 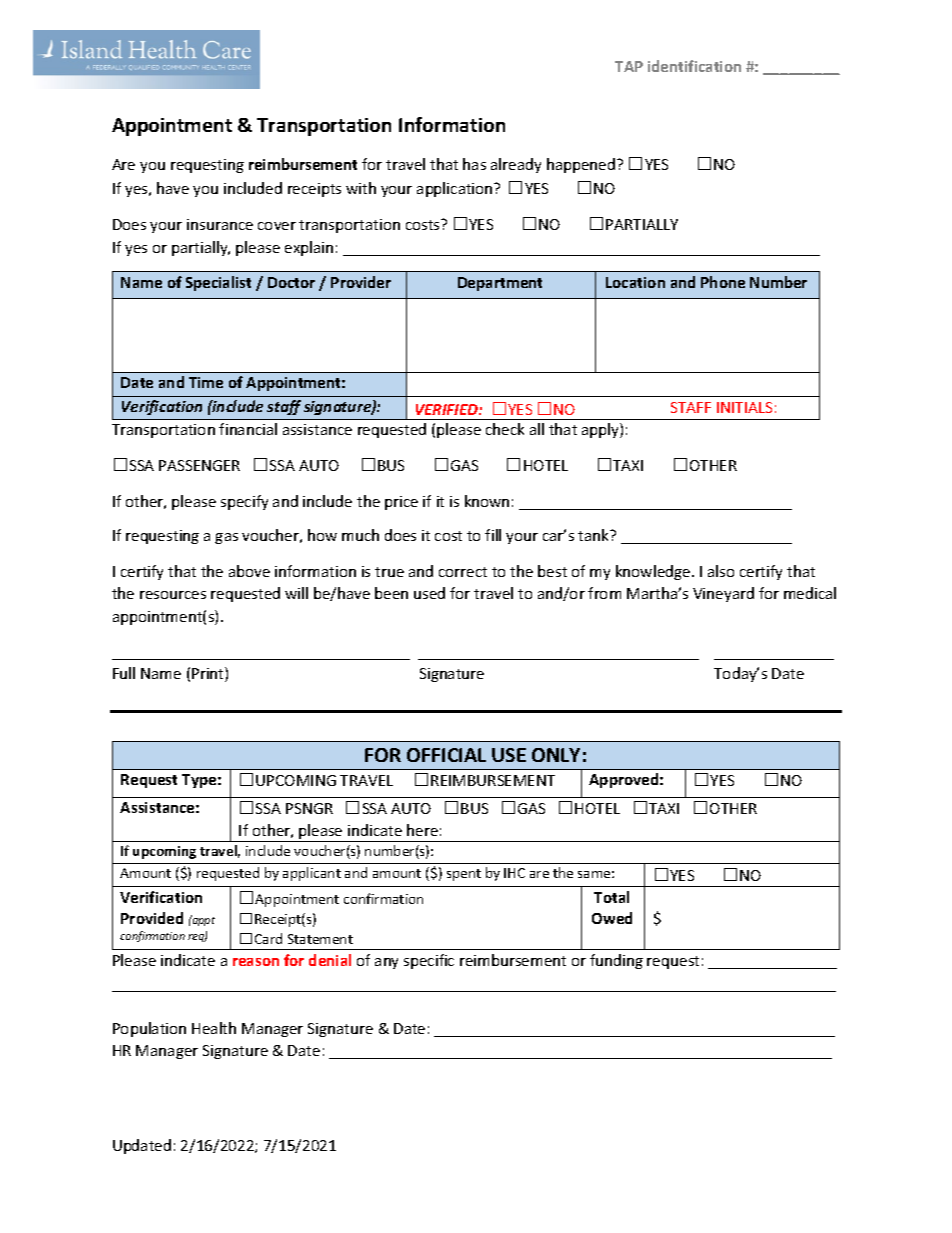 What do you see at coordinates (810, 593) in the image?
I see `medical` at bounding box center [810, 593].
